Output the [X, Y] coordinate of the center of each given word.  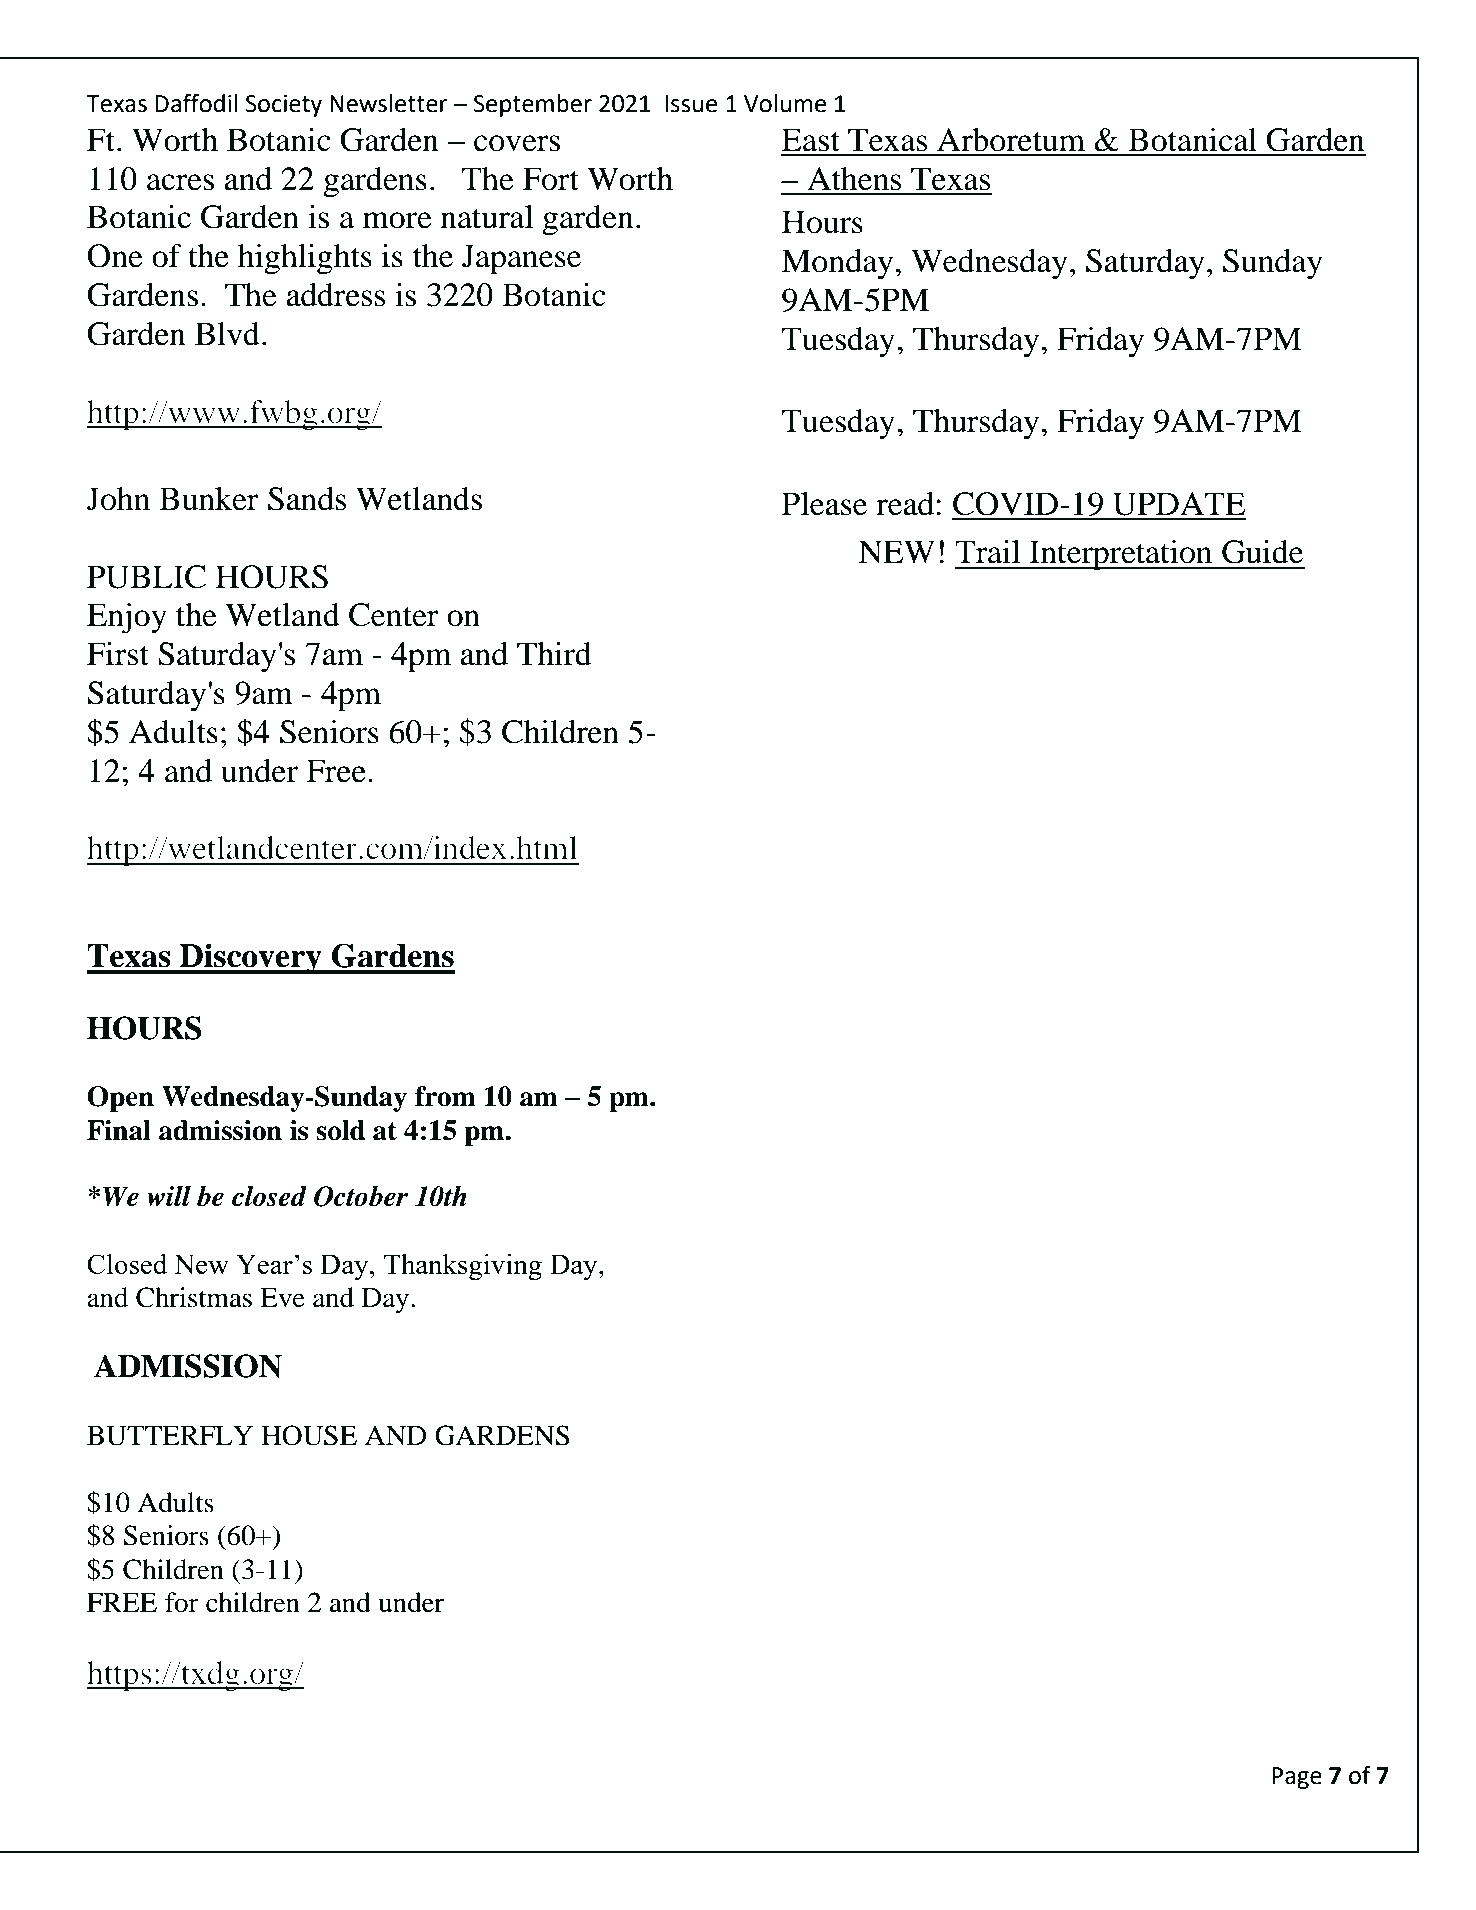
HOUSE [309, 1435]
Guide [1262, 552]
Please [824, 504]
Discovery [251, 958]
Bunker [209, 499]
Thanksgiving [463, 1267]
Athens [854, 179]
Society [284, 106]
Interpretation [1121, 555]
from [445, 1096]
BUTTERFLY [170, 1436]
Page [1297, 1778]
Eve [282, 1298]
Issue [691, 104]
